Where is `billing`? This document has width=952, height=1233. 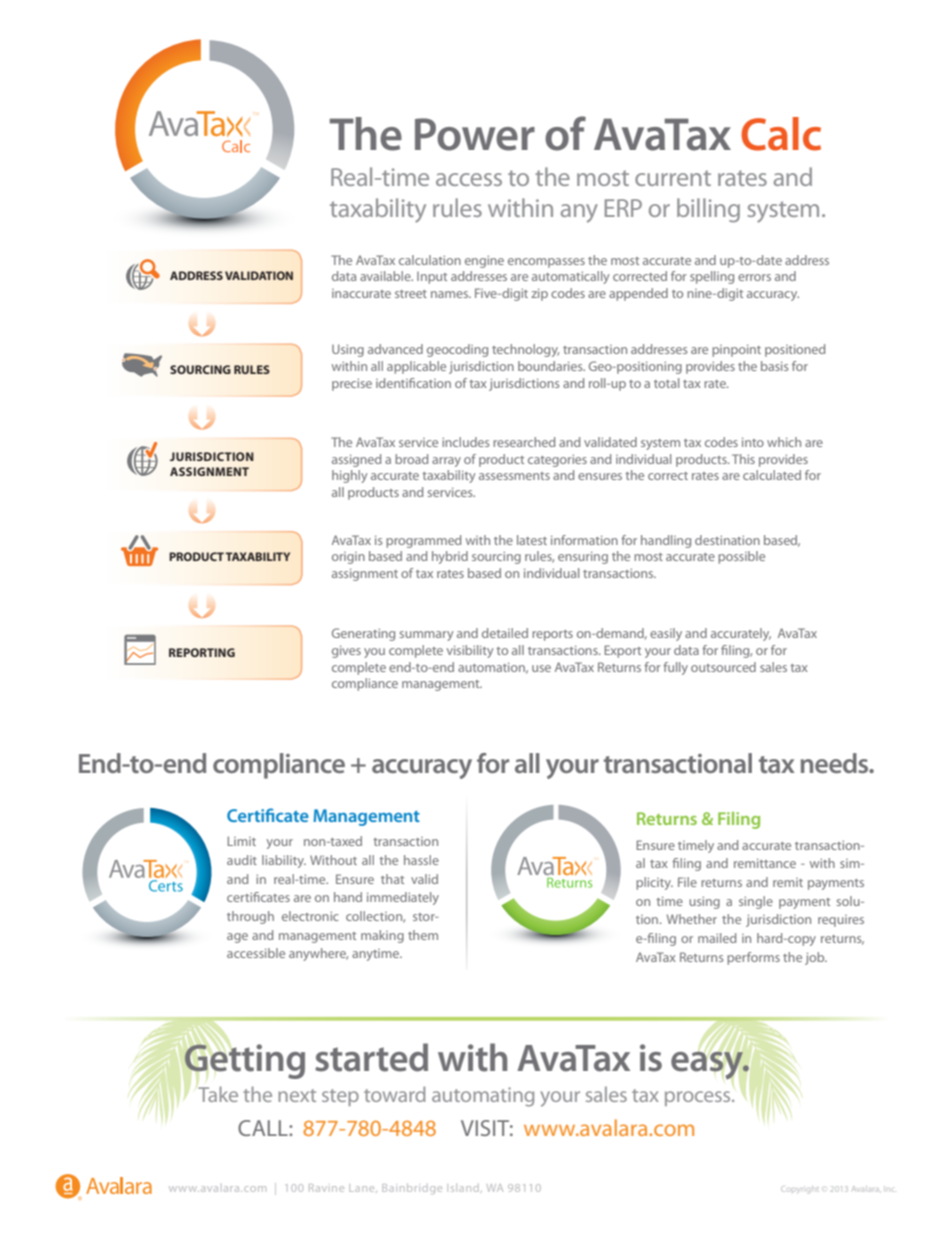 billing is located at coordinates (708, 210).
